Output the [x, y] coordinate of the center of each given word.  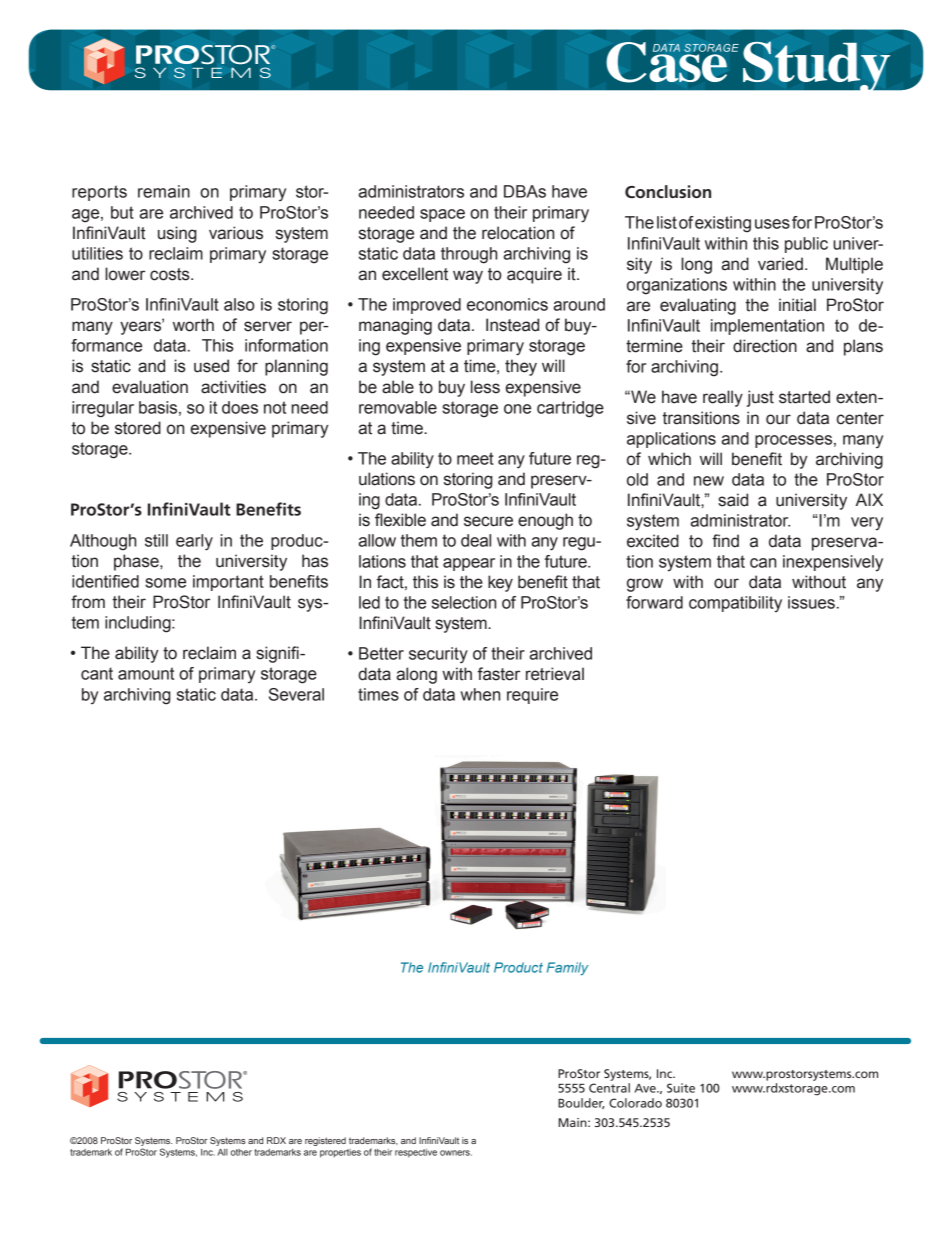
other [241, 1152]
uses [772, 224]
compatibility [735, 604]
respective [416, 1153]
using [177, 234]
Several [296, 694]
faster [499, 674]
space [442, 215]
